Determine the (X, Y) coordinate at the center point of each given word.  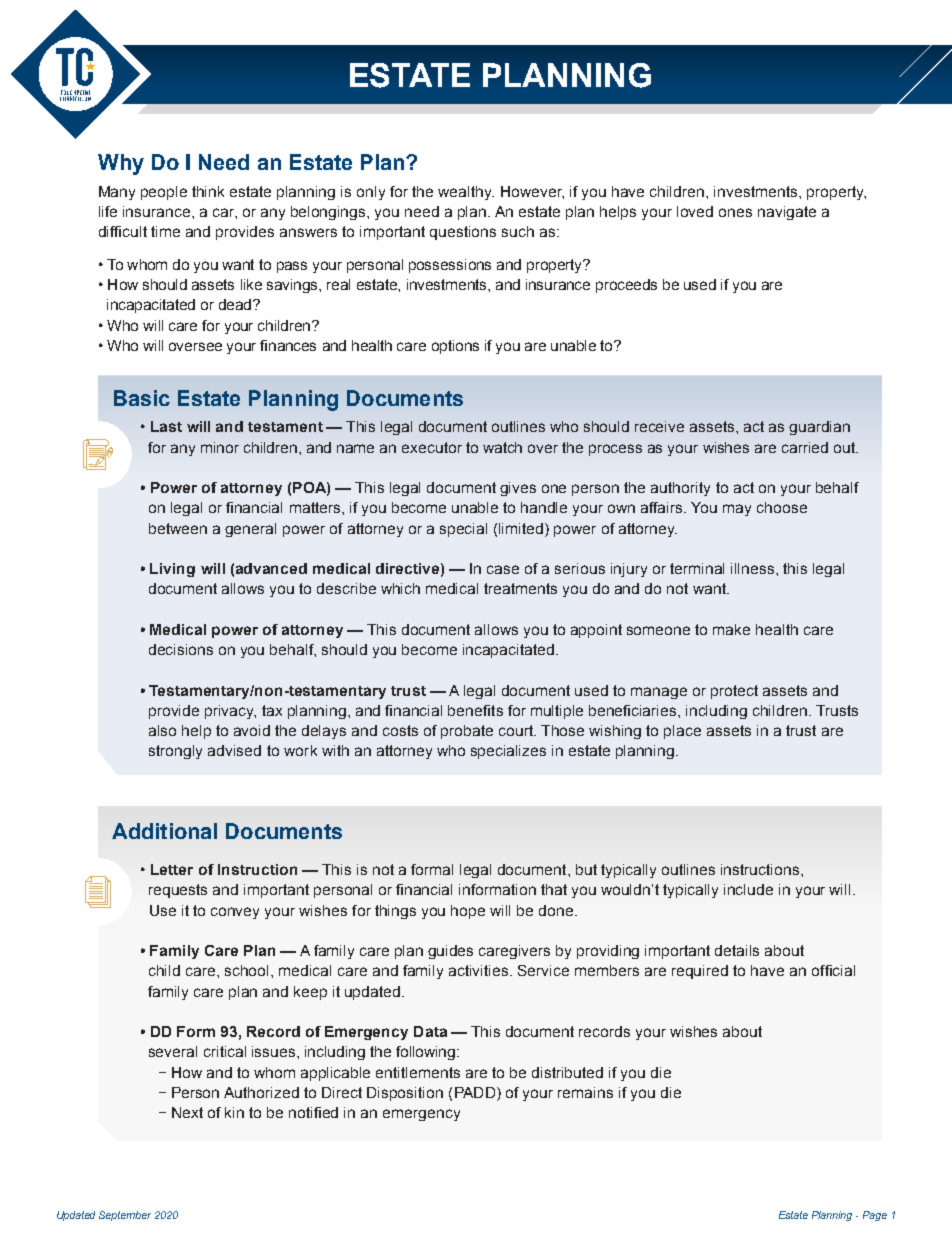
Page (875, 1216)
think (208, 191)
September (125, 1216)
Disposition (405, 1094)
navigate (787, 213)
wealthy (466, 193)
